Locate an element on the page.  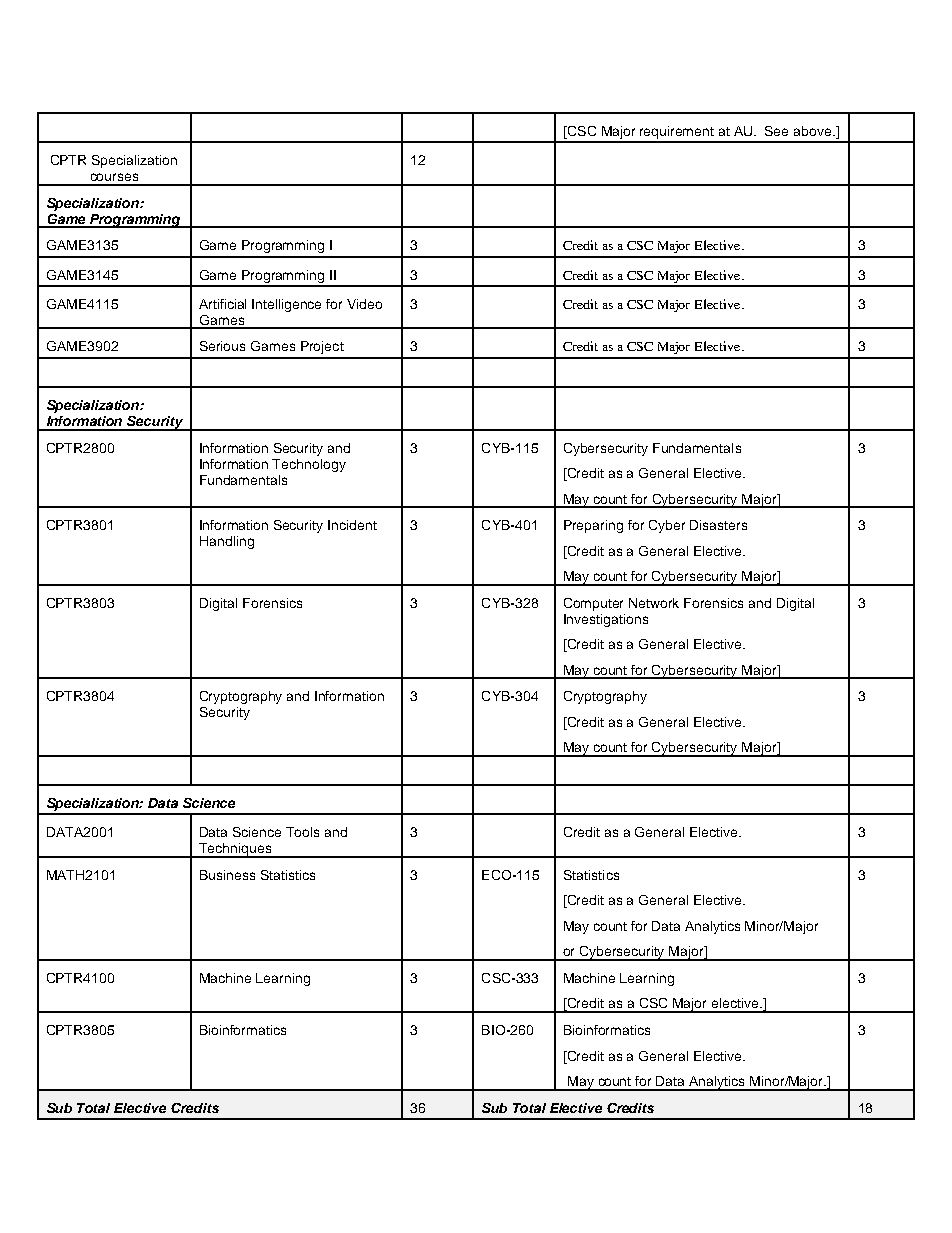
Technology is located at coordinates (309, 465).
